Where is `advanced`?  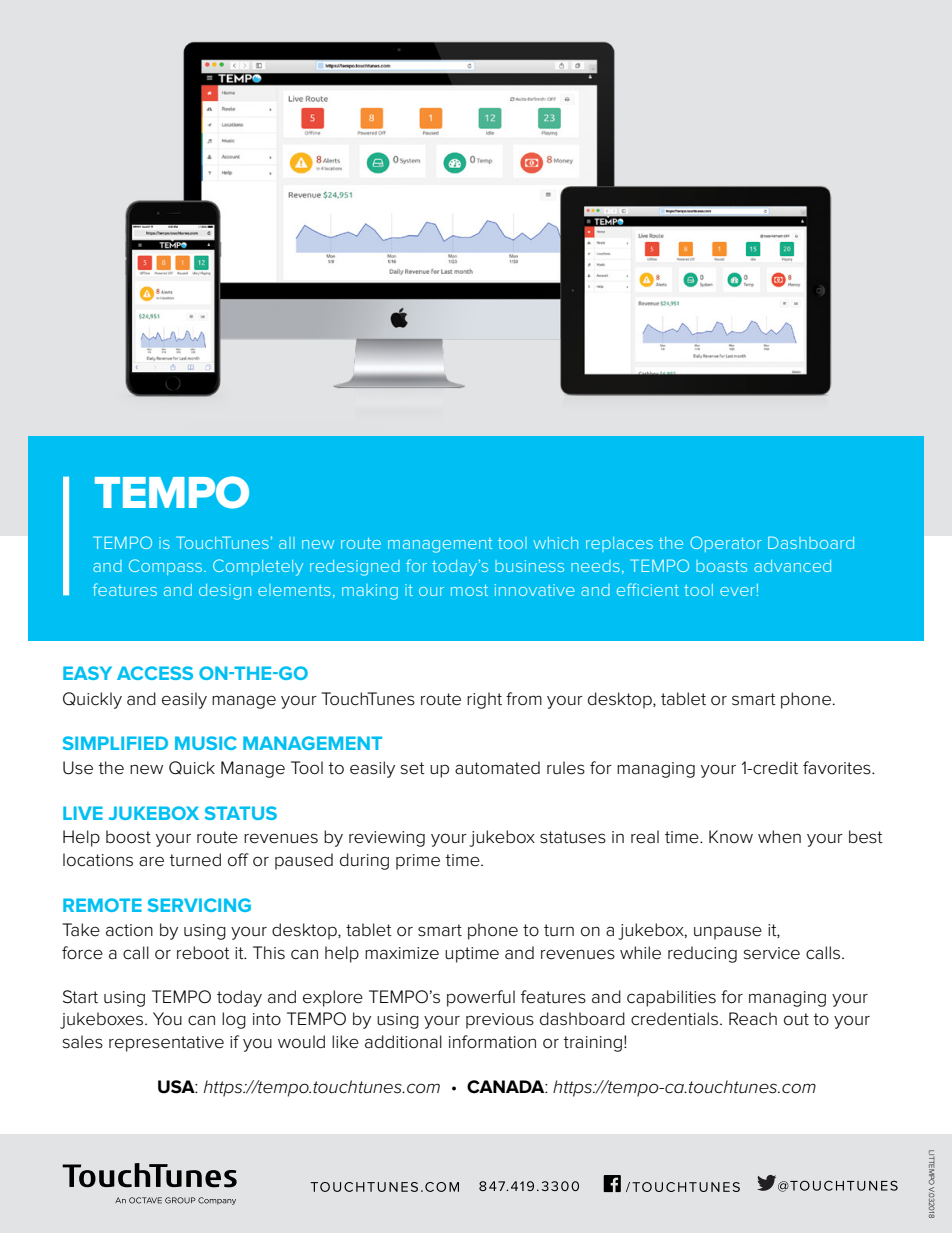 advanced is located at coordinates (792, 566).
